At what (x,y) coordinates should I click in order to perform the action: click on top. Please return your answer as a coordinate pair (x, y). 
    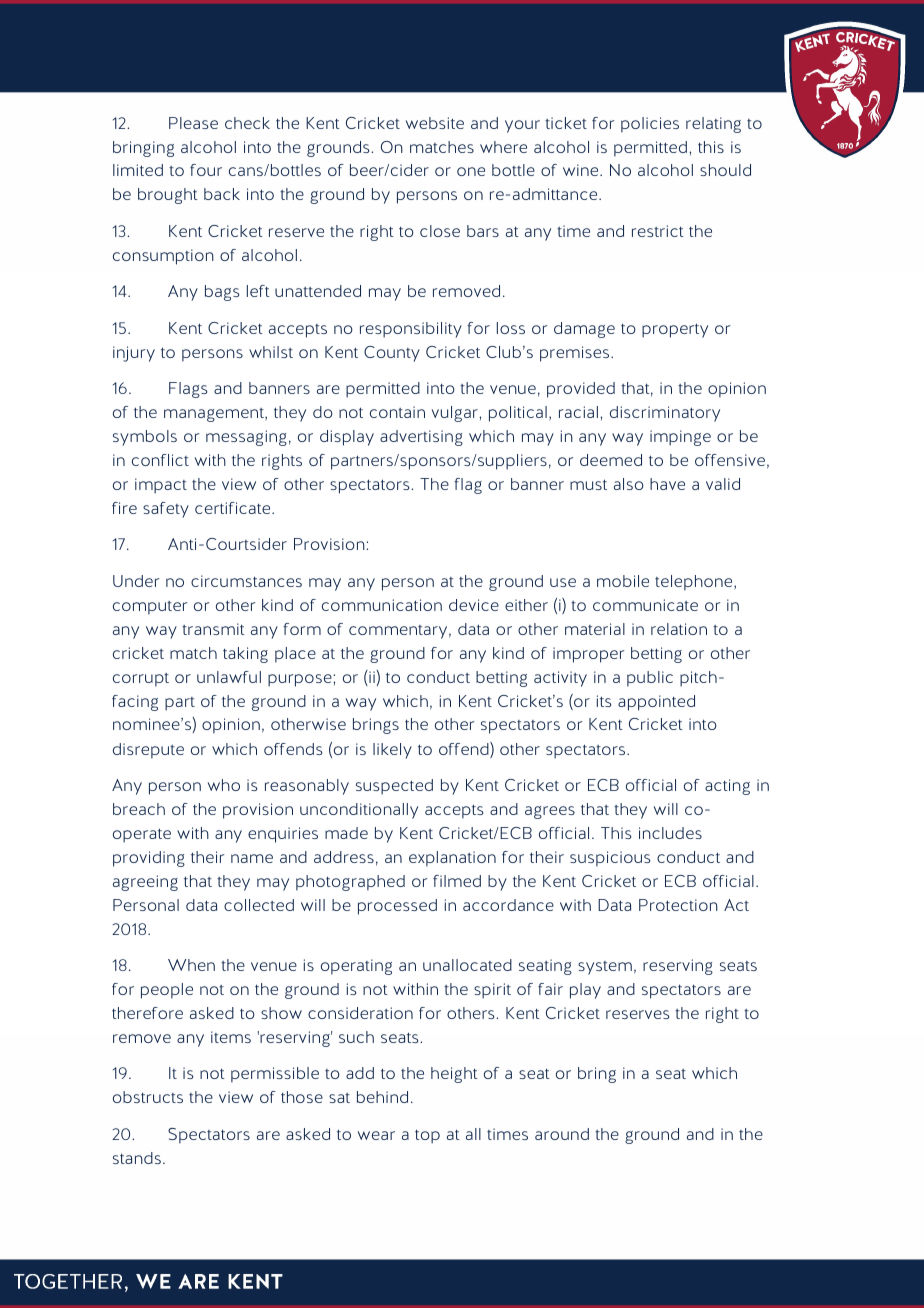
    Looking at the image, I should click on (427, 1137).
